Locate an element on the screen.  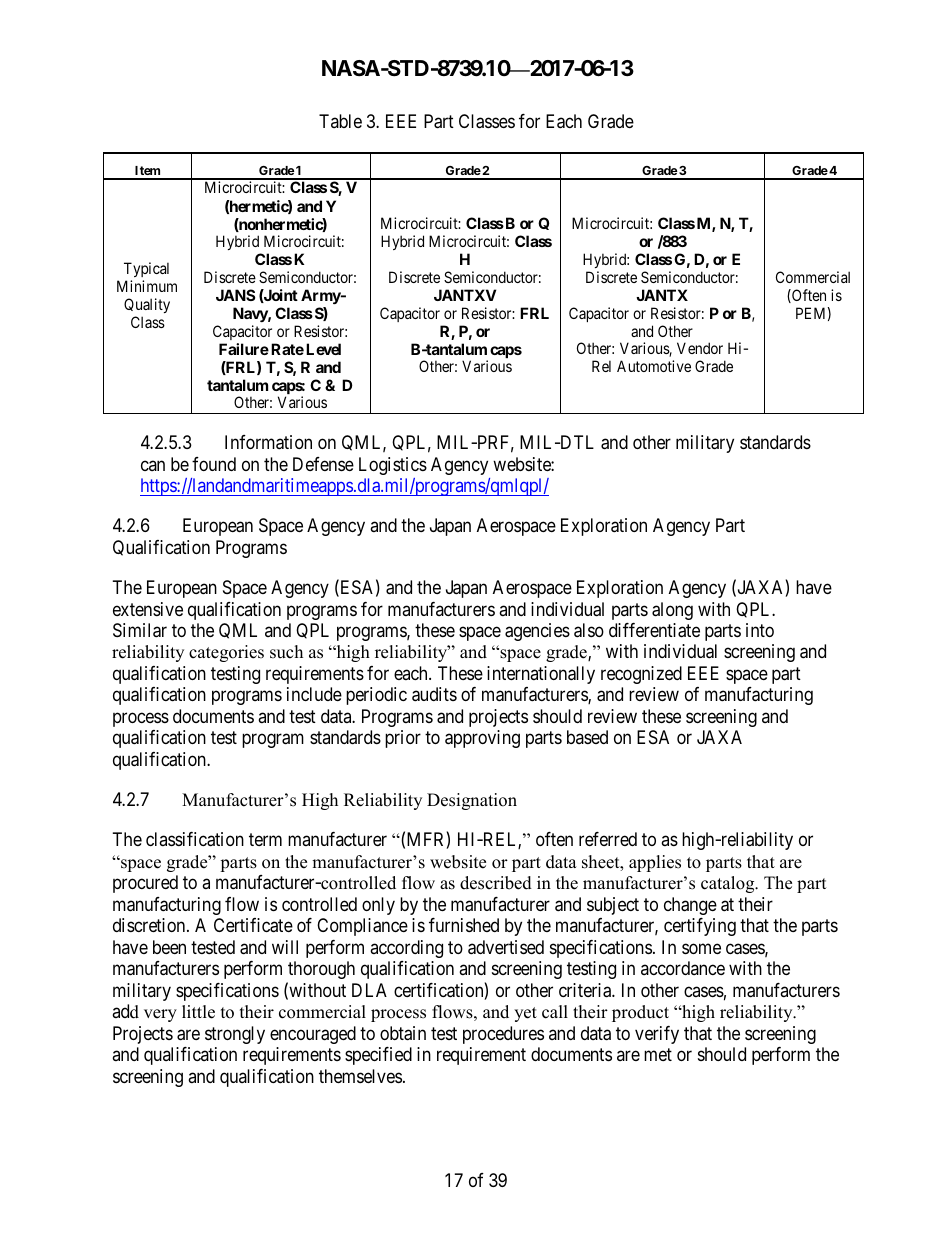
obtain is located at coordinates (403, 1033).
